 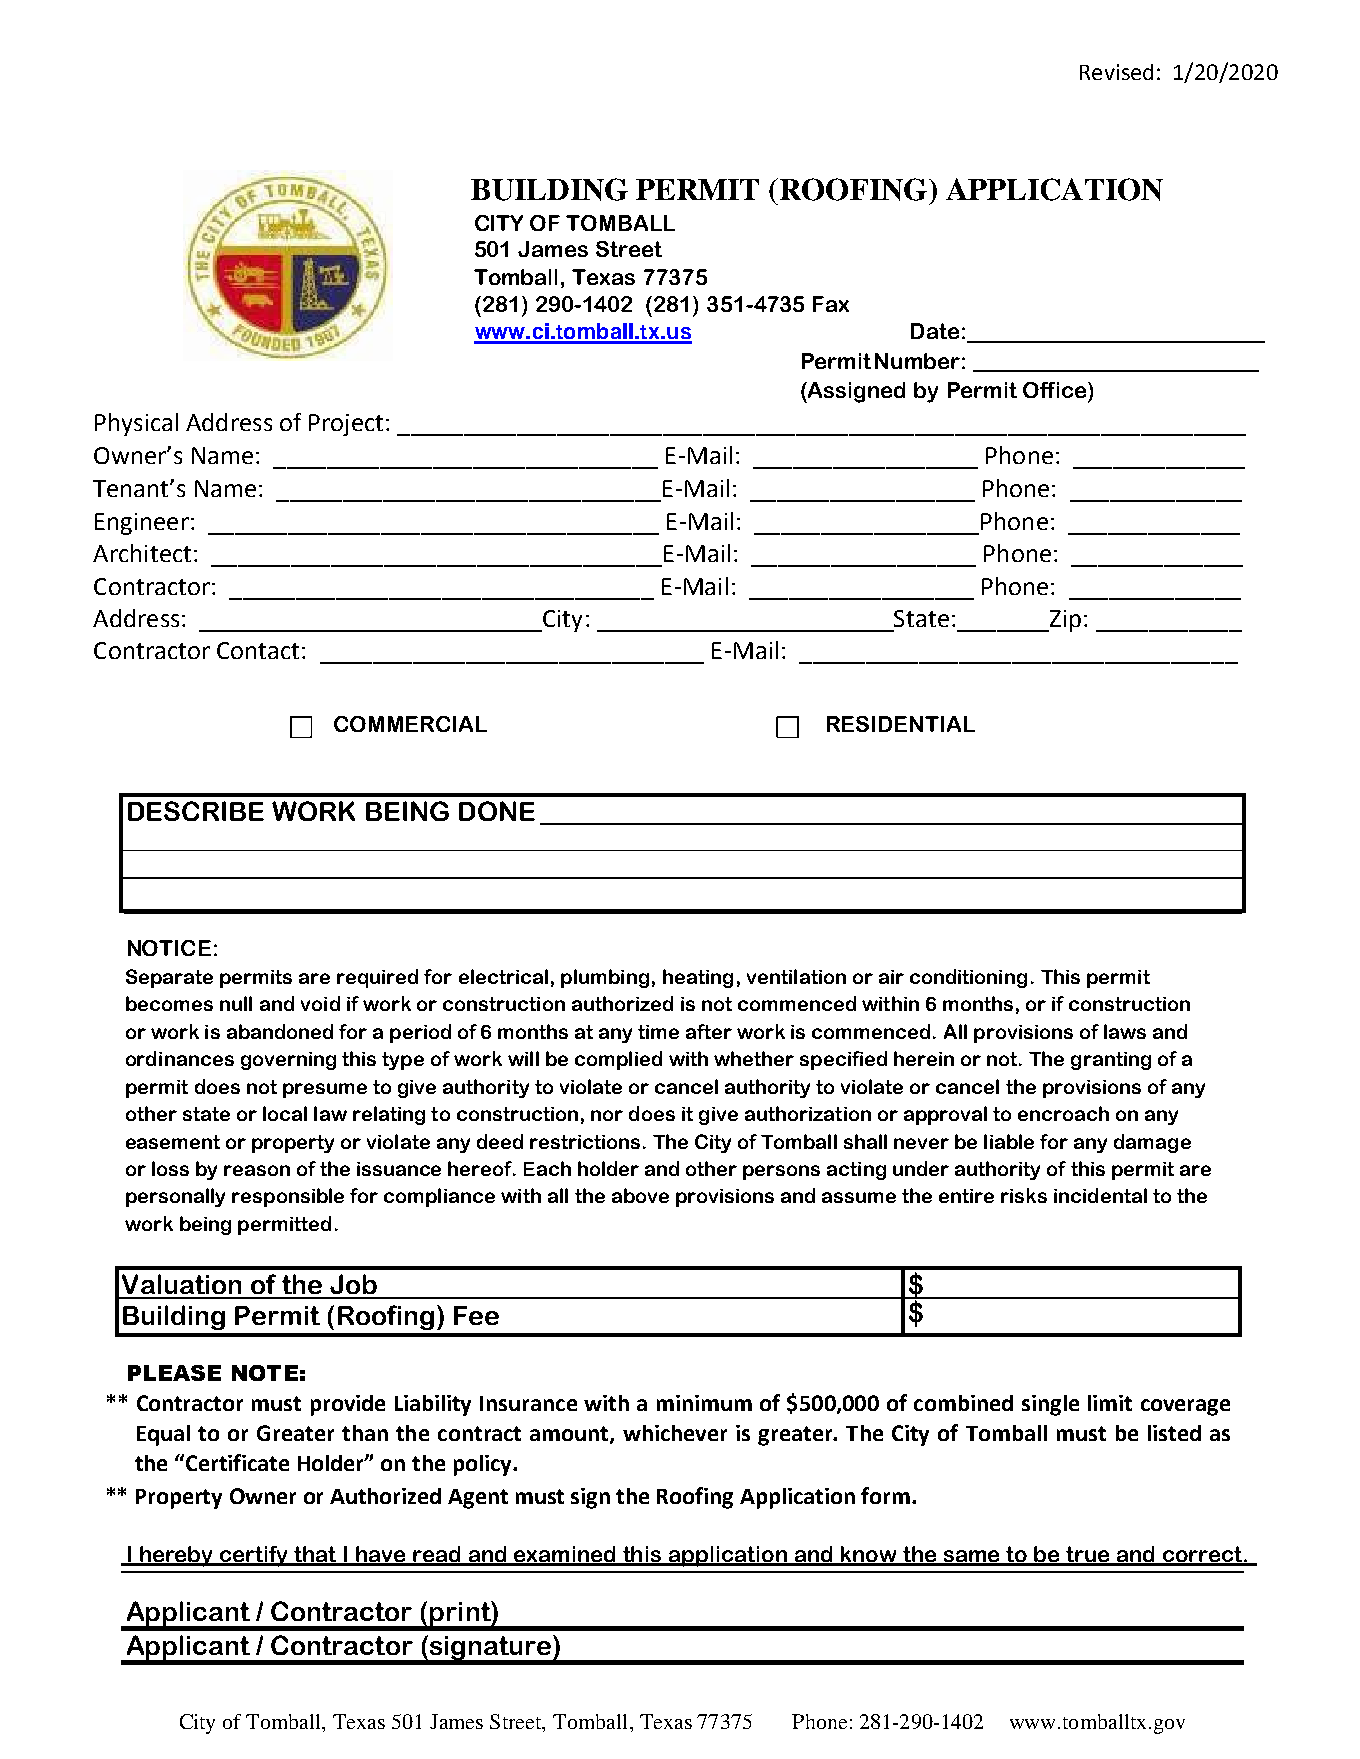 What do you see at coordinates (675, 1433) in the image?
I see `whichever` at bounding box center [675, 1433].
